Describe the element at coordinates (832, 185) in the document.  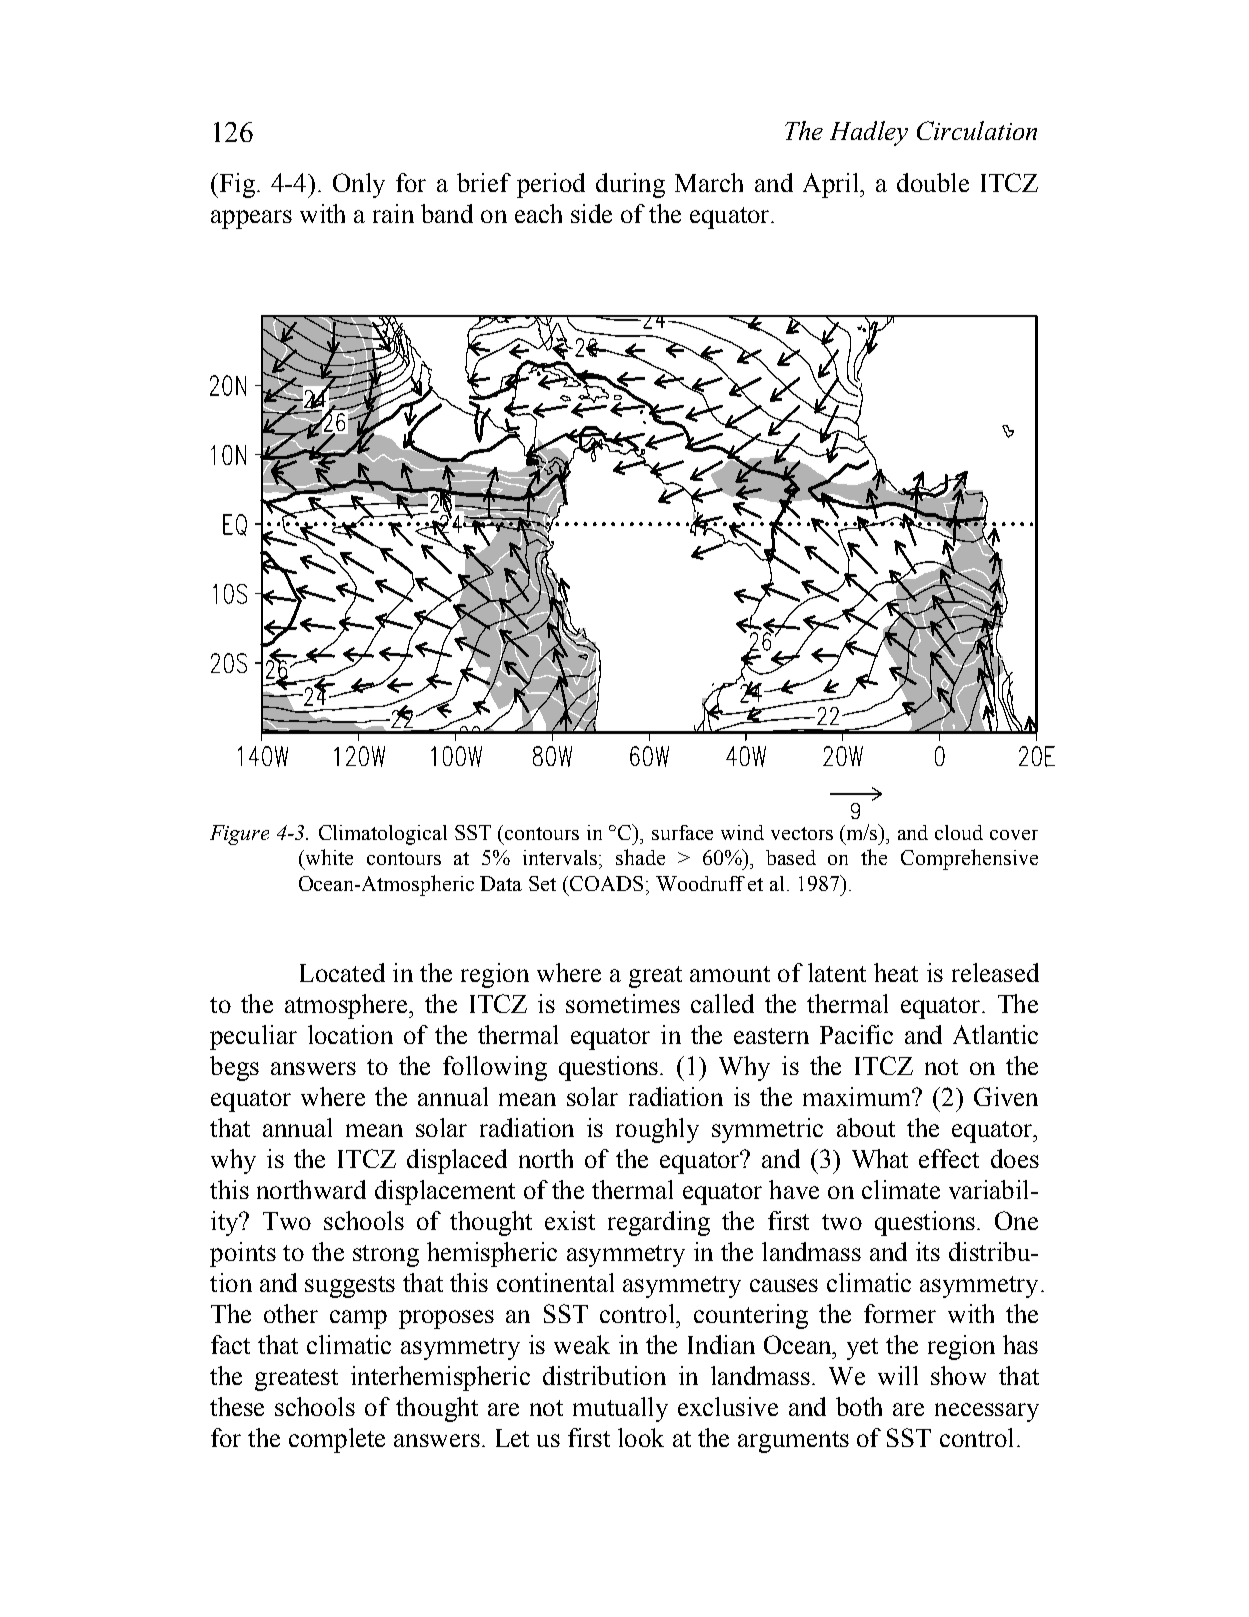
I see `April` at that location.
